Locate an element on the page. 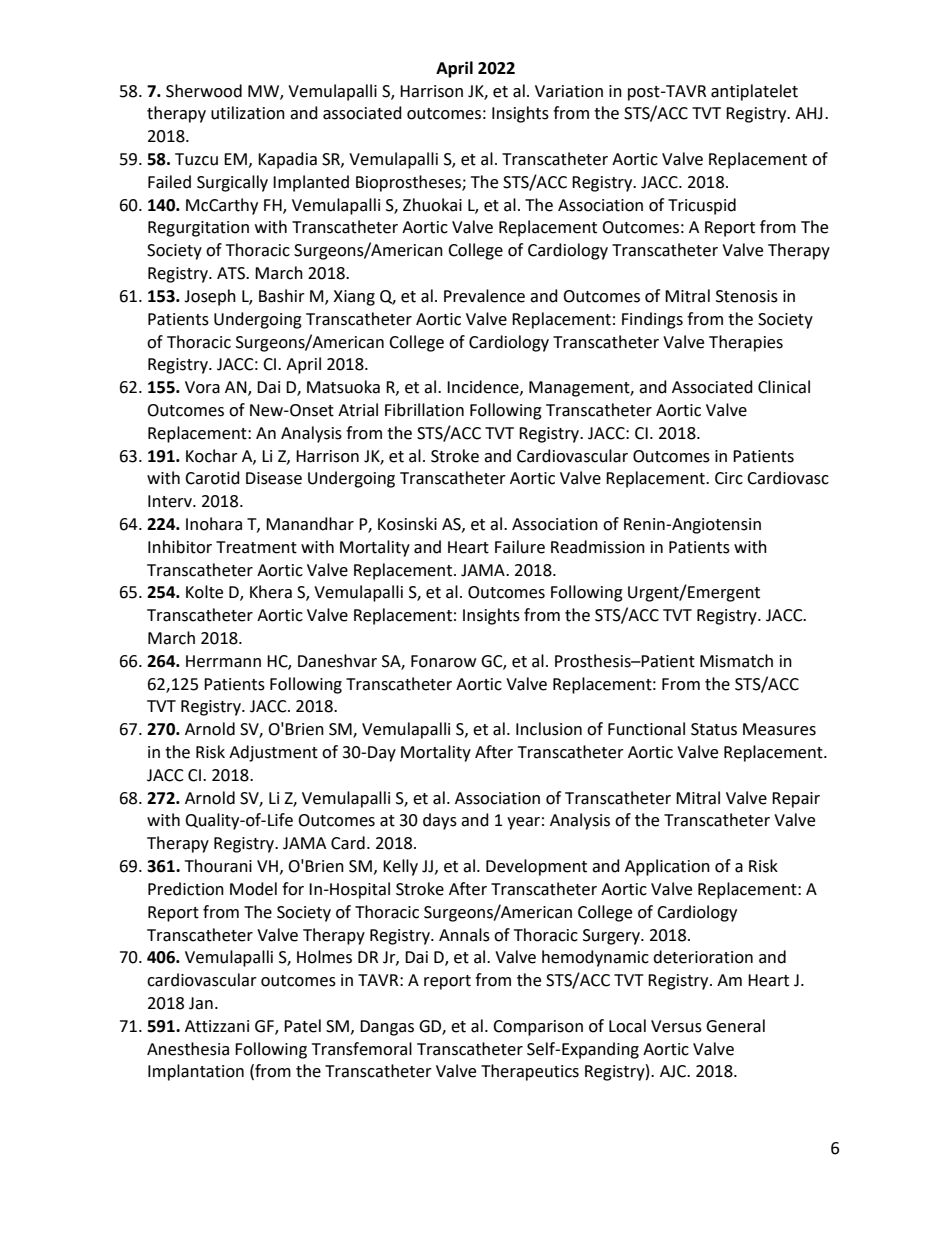 The height and width of the page is (1233, 952). Treatment is located at coordinates (256, 547).
